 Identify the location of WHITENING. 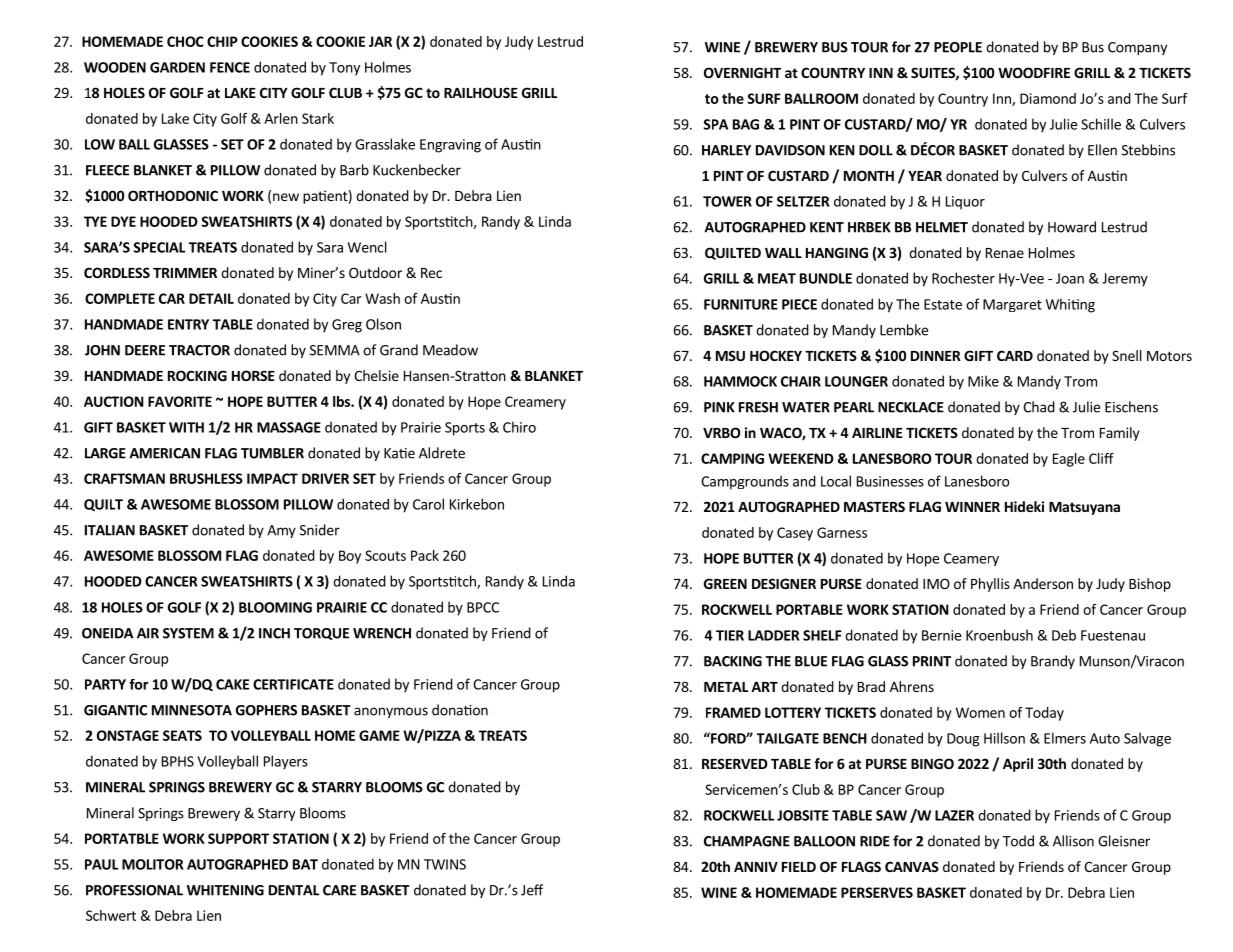
(225, 890).
